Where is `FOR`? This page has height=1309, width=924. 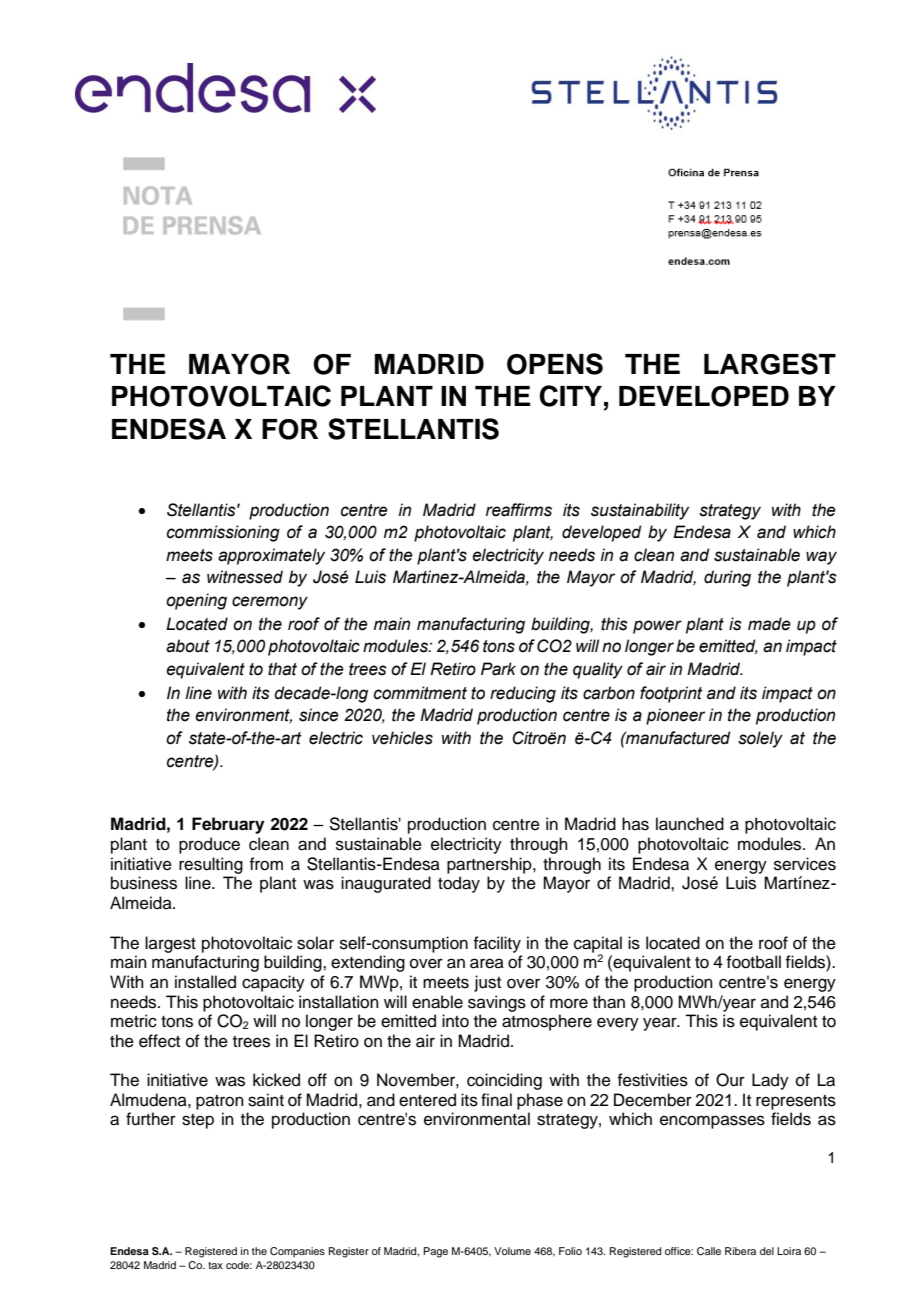
FOR is located at coordinates (290, 429).
